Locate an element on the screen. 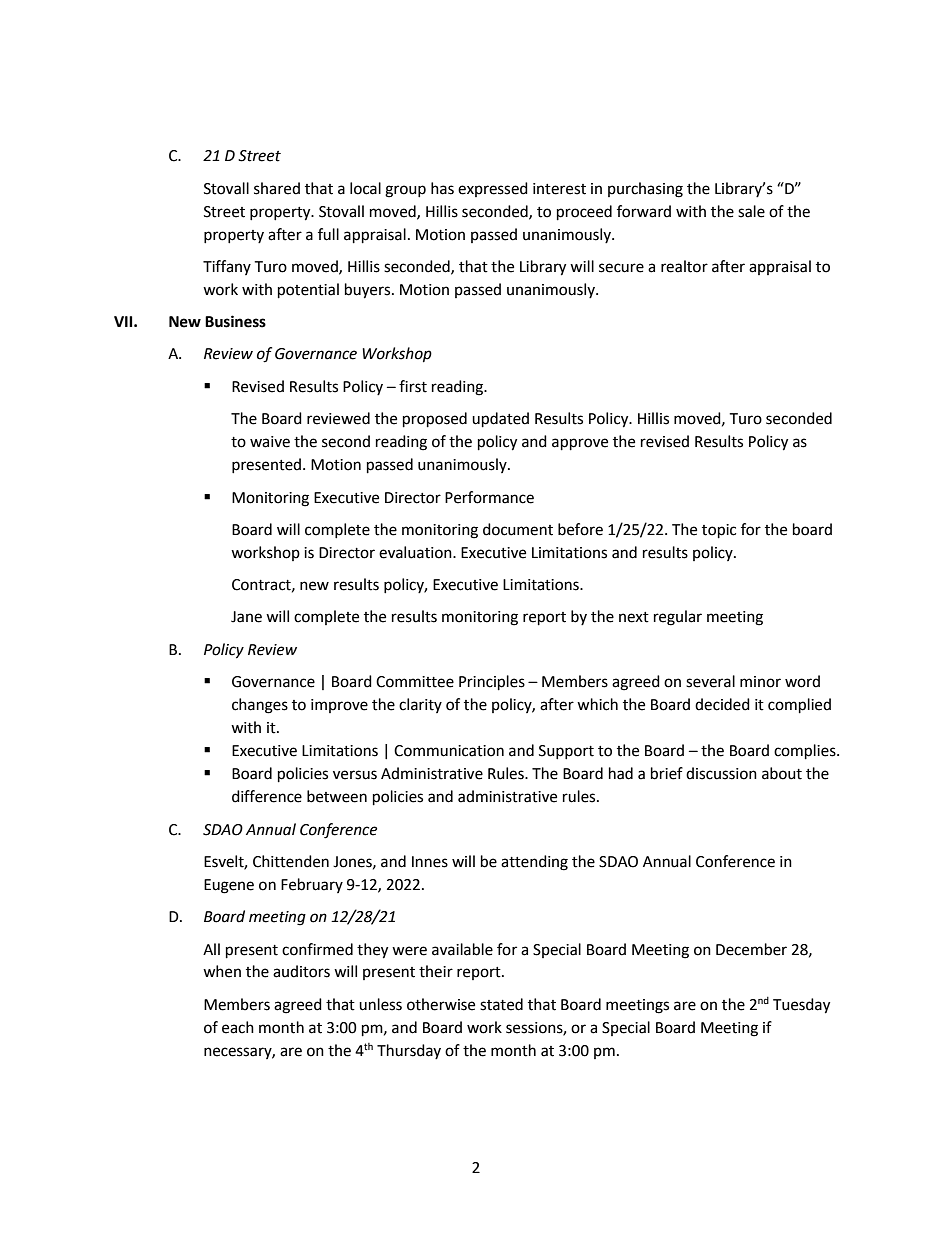  expressed is located at coordinates (493, 189).
